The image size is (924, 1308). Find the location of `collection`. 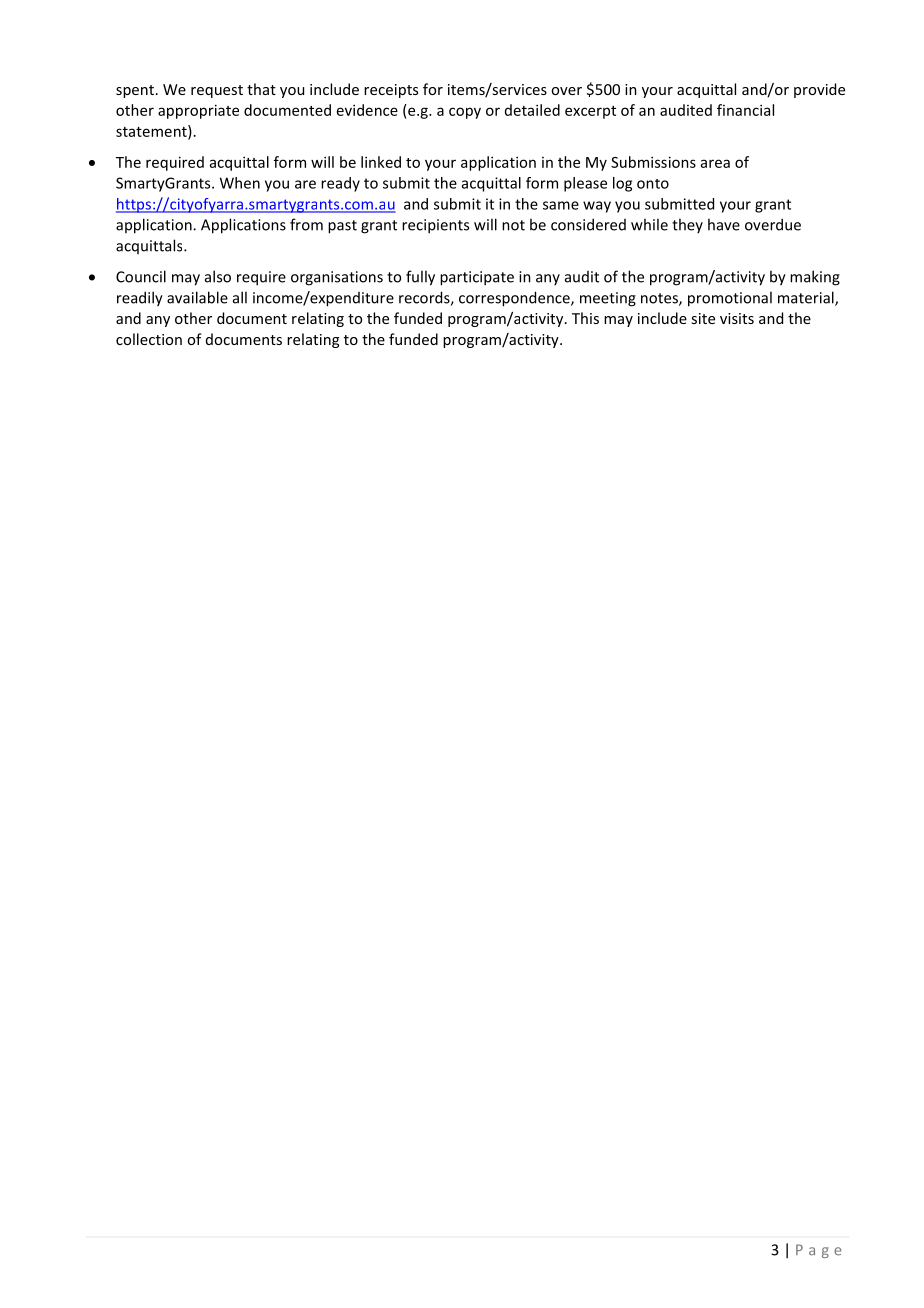

collection is located at coordinates (149, 339).
